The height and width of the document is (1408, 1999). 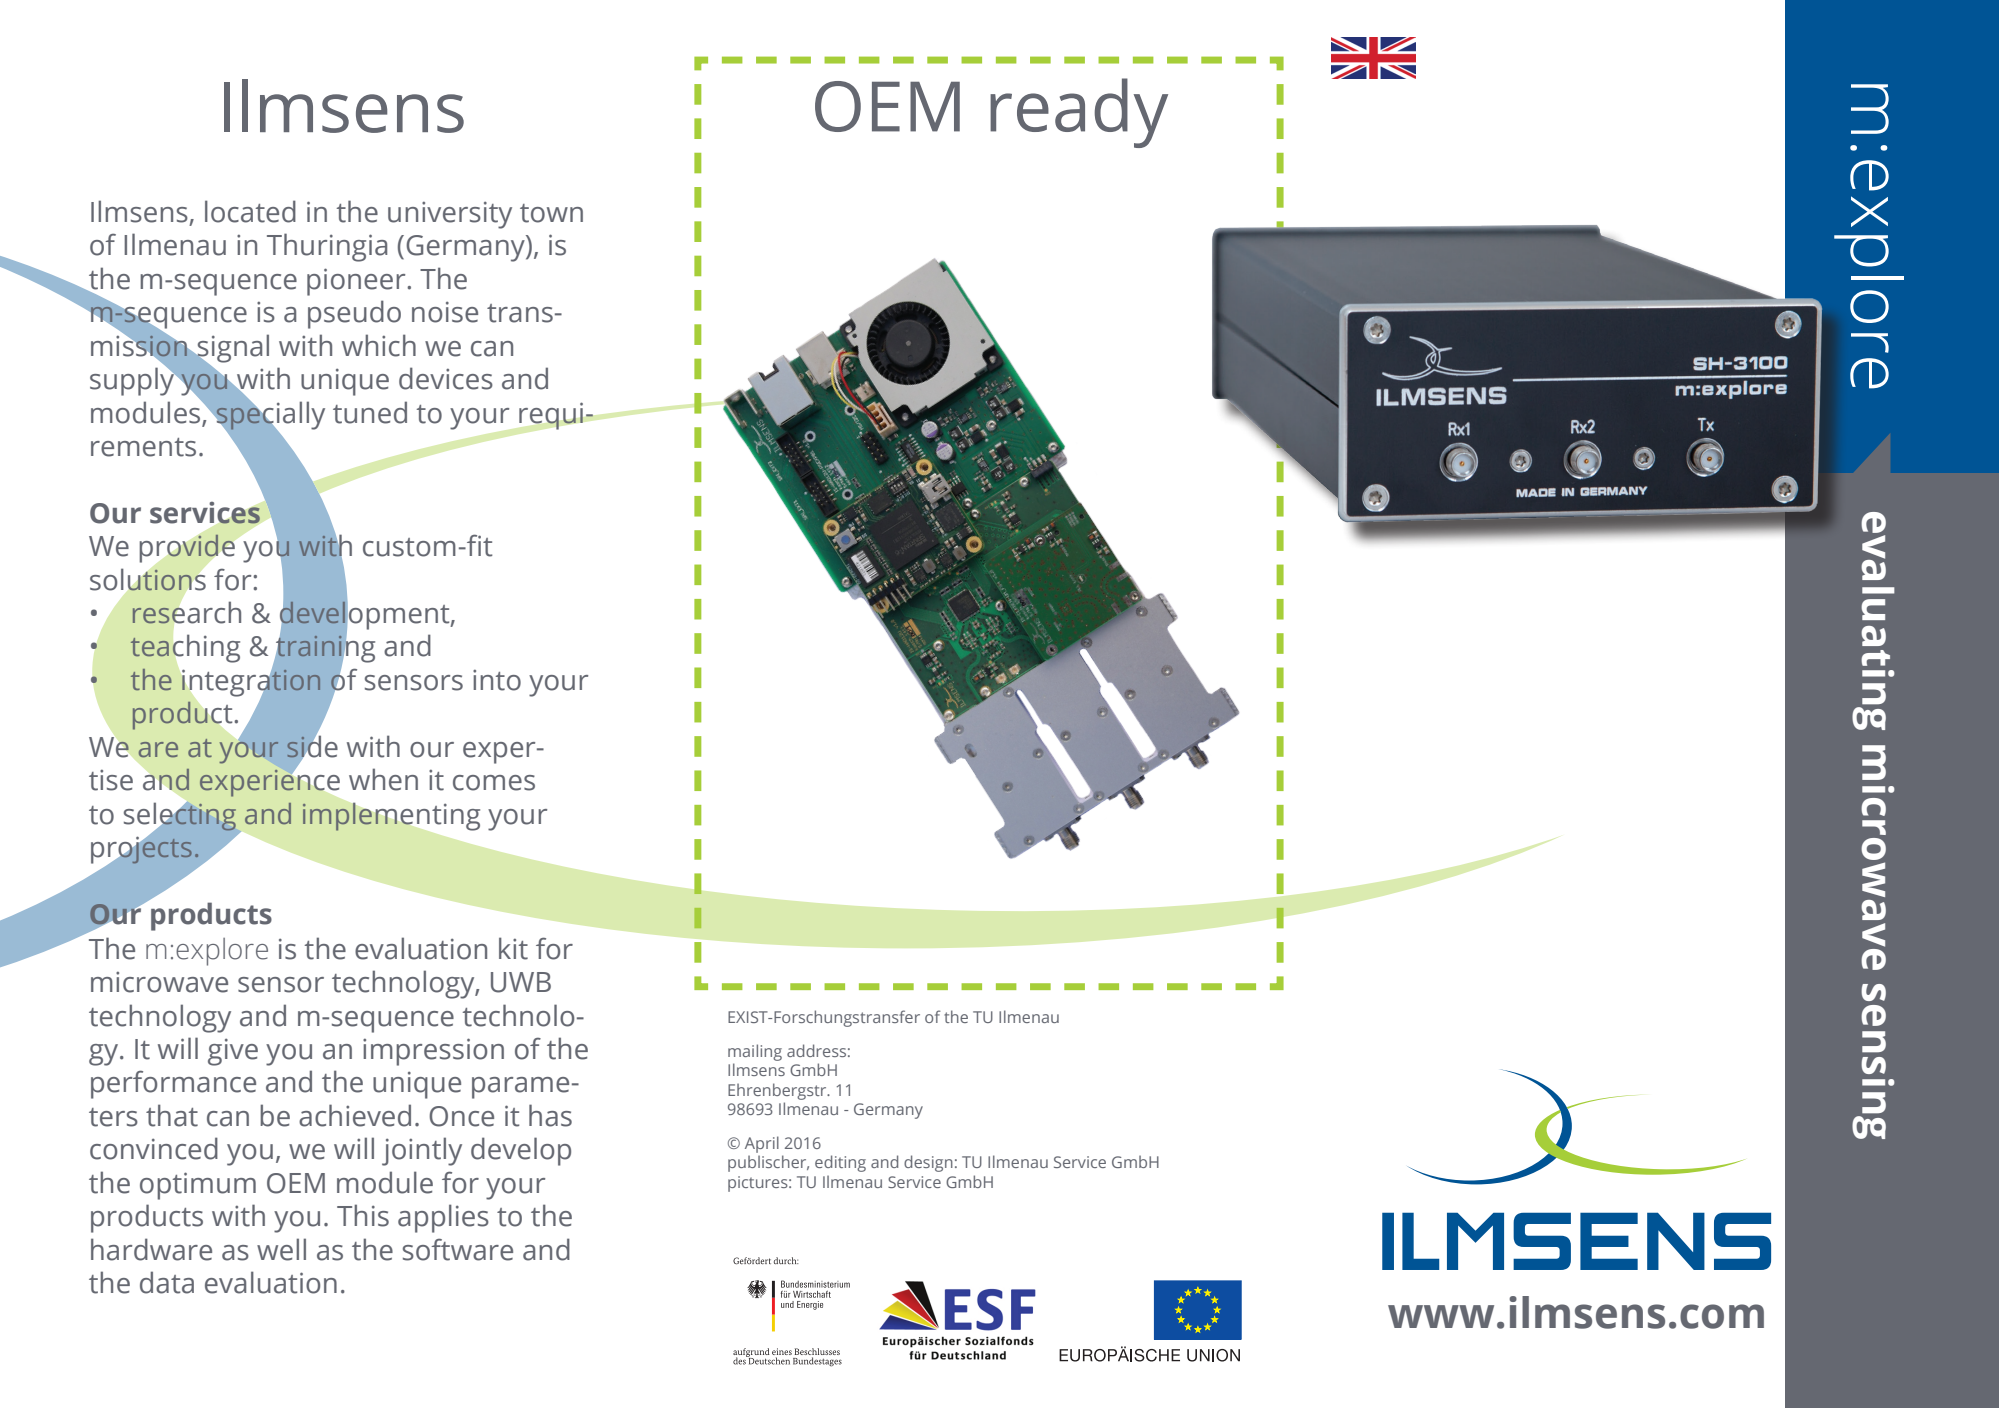 What do you see at coordinates (551, 213) in the document?
I see `town` at bounding box center [551, 213].
